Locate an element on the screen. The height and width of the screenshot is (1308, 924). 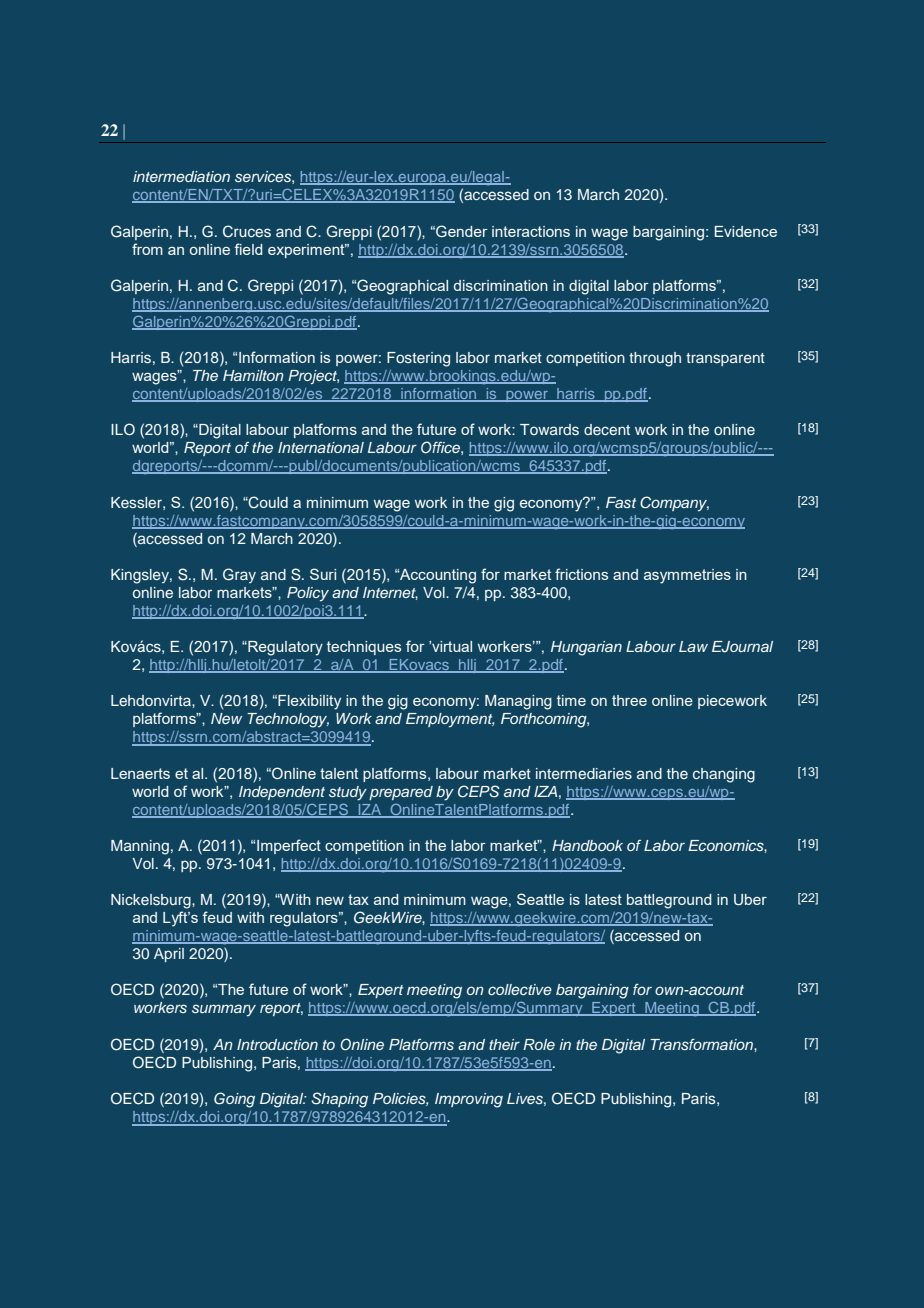
Evidence is located at coordinates (746, 231).
